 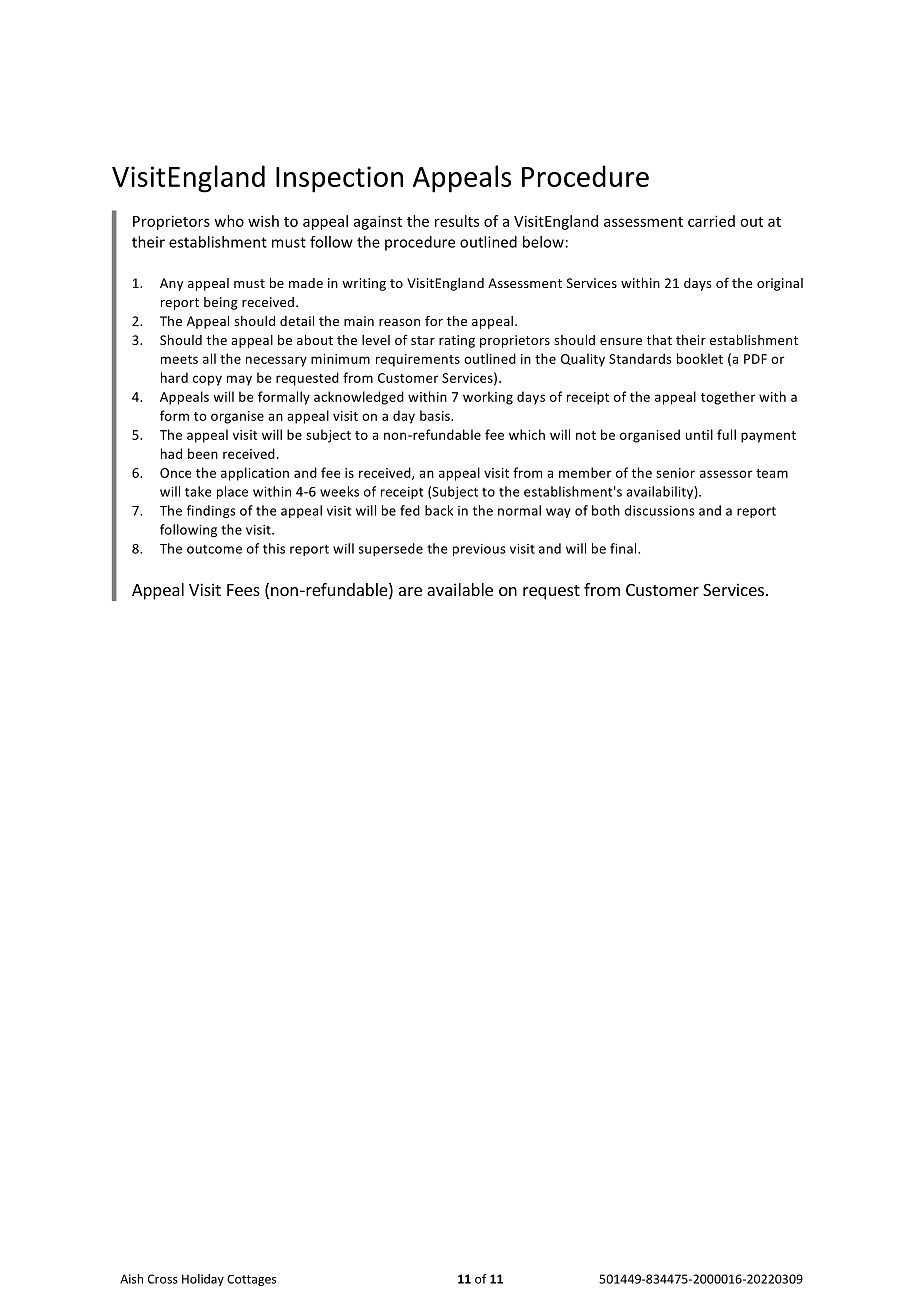 I want to click on discussions, so click(x=660, y=510).
